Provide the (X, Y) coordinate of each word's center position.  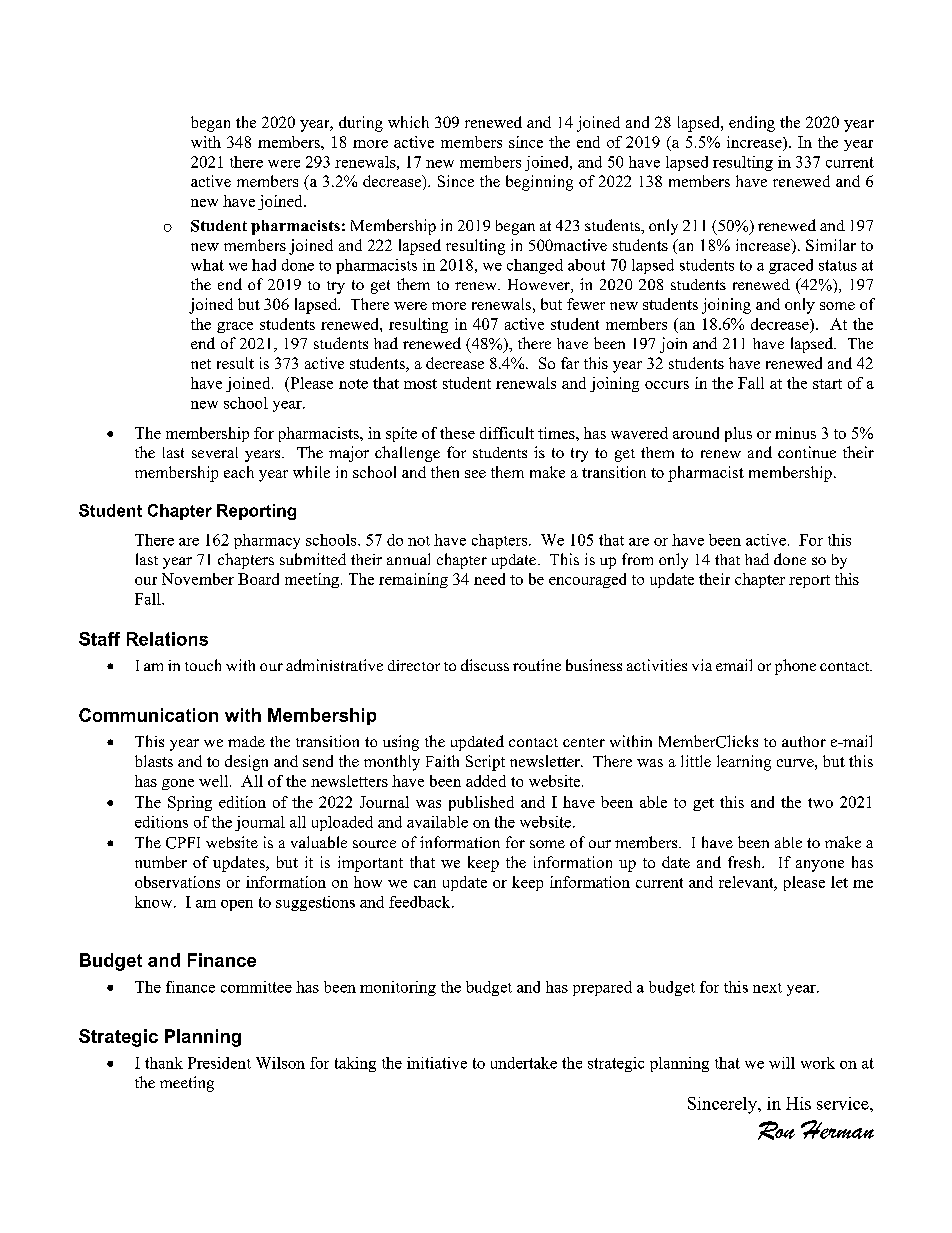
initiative (437, 1063)
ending (752, 124)
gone (178, 784)
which (408, 122)
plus (738, 434)
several (215, 452)
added (486, 781)
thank (164, 1063)
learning (744, 763)
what (207, 265)
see (475, 474)
